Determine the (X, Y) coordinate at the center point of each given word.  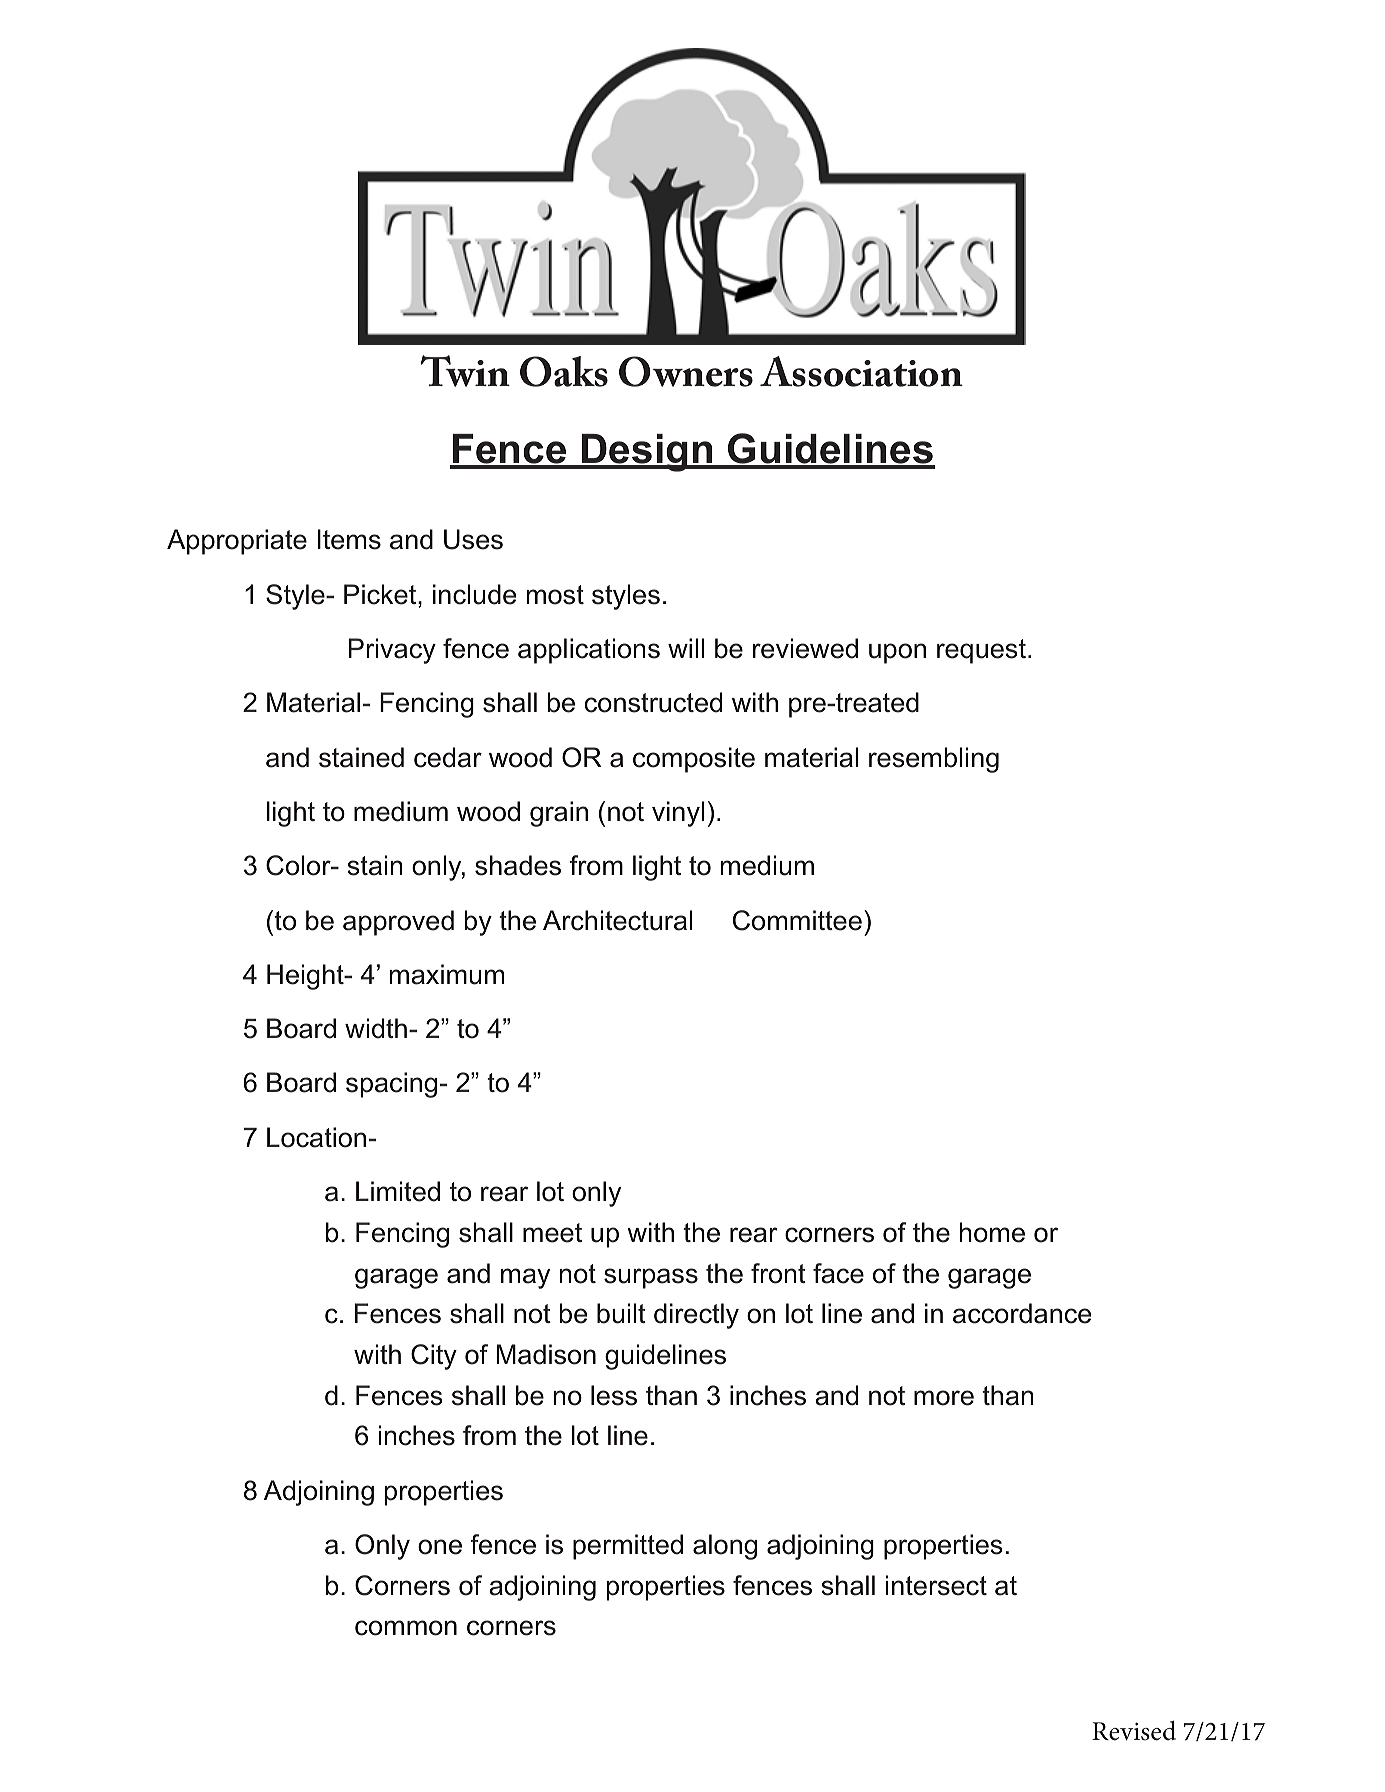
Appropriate (237, 542)
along (725, 1547)
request (981, 651)
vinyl (678, 814)
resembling (934, 760)
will (686, 648)
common (406, 1628)
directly (696, 1316)
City (434, 1357)
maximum (447, 974)
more (944, 1398)
